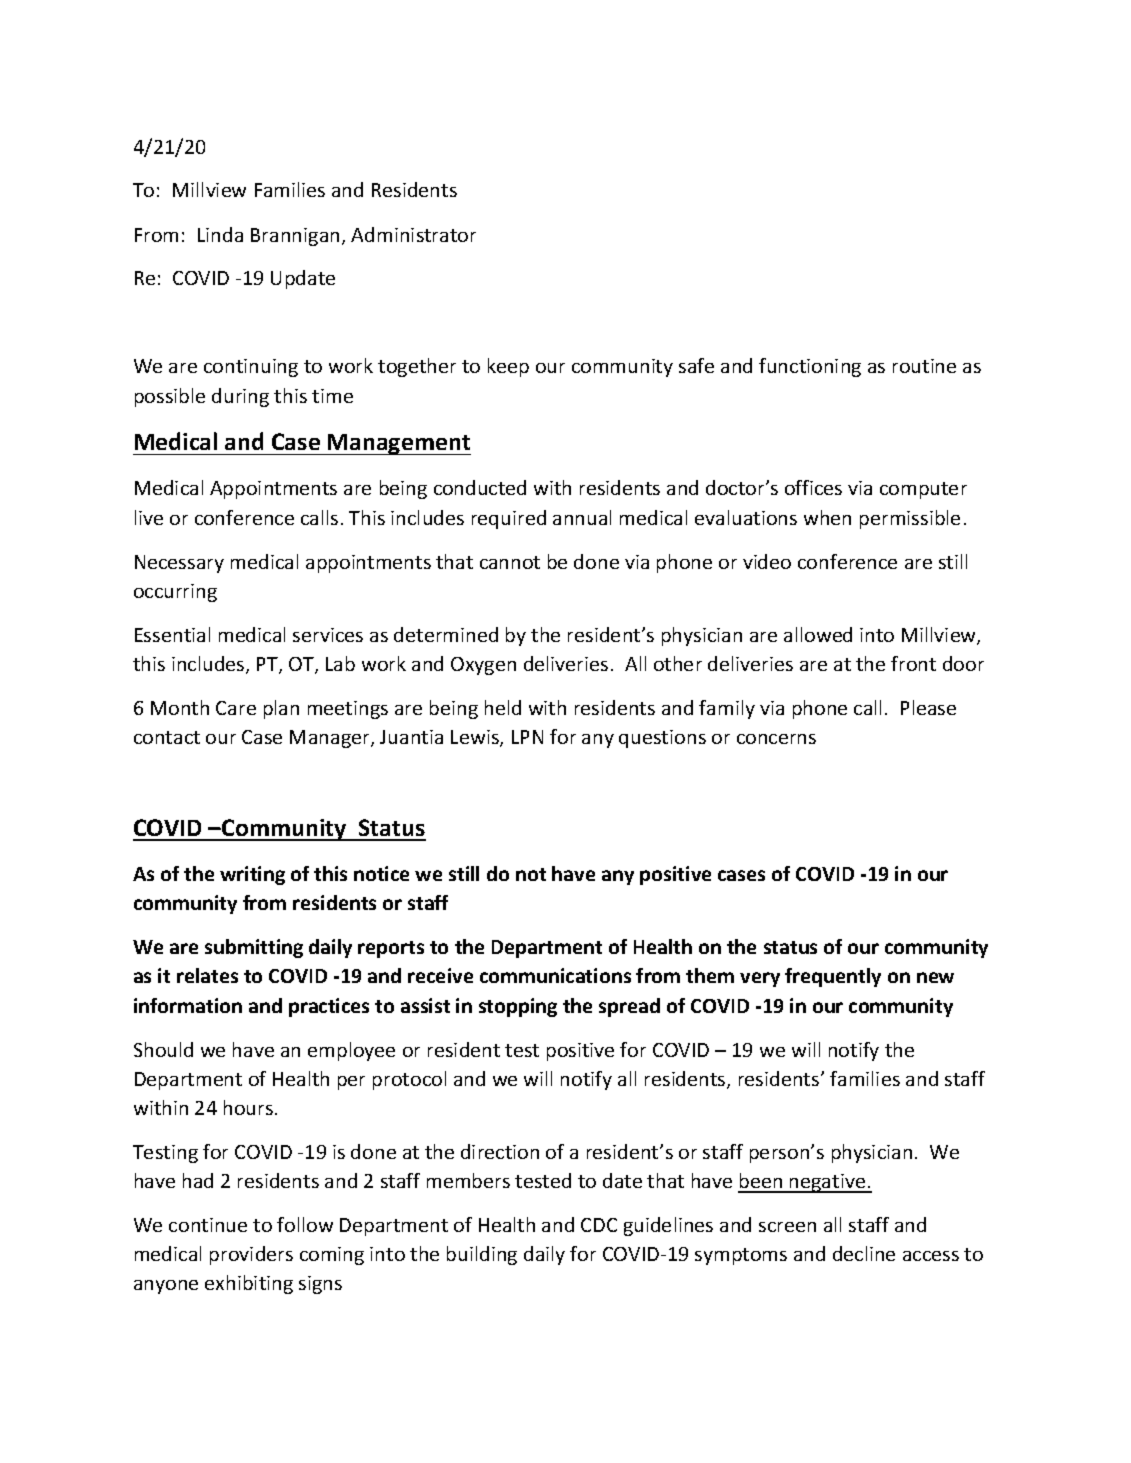 This screenshot has width=1131, height=1463. What do you see at coordinates (924, 366) in the screenshot?
I see `routine` at bounding box center [924, 366].
